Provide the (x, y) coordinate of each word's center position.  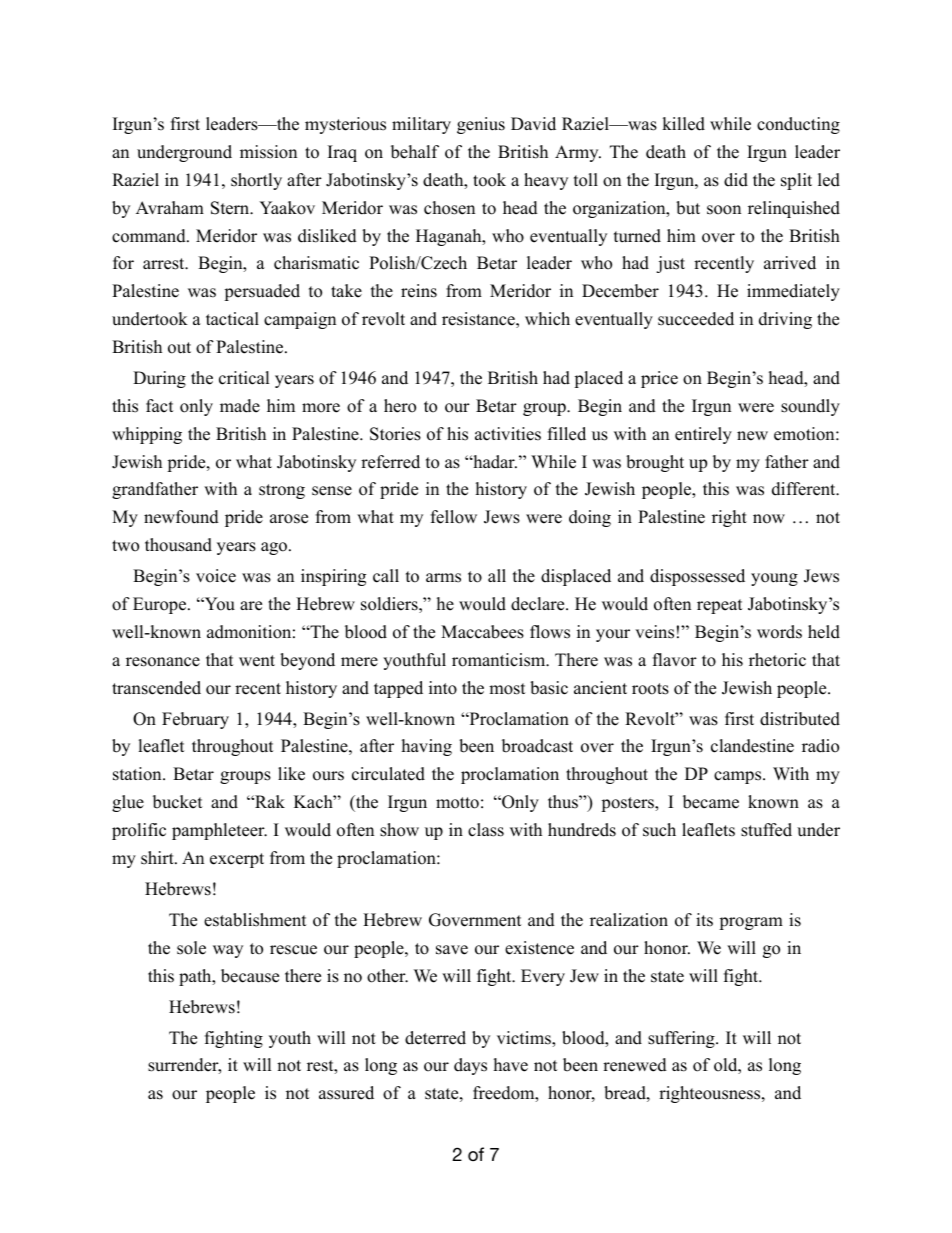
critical (244, 378)
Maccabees (482, 632)
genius (481, 125)
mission (268, 152)
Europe (161, 605)
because (250, 976)
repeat (720, 606)
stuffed (766, 830)
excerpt (237, 860)
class (486, 830)
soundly (810, 407)
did (736, 180)
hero (400, 406)
